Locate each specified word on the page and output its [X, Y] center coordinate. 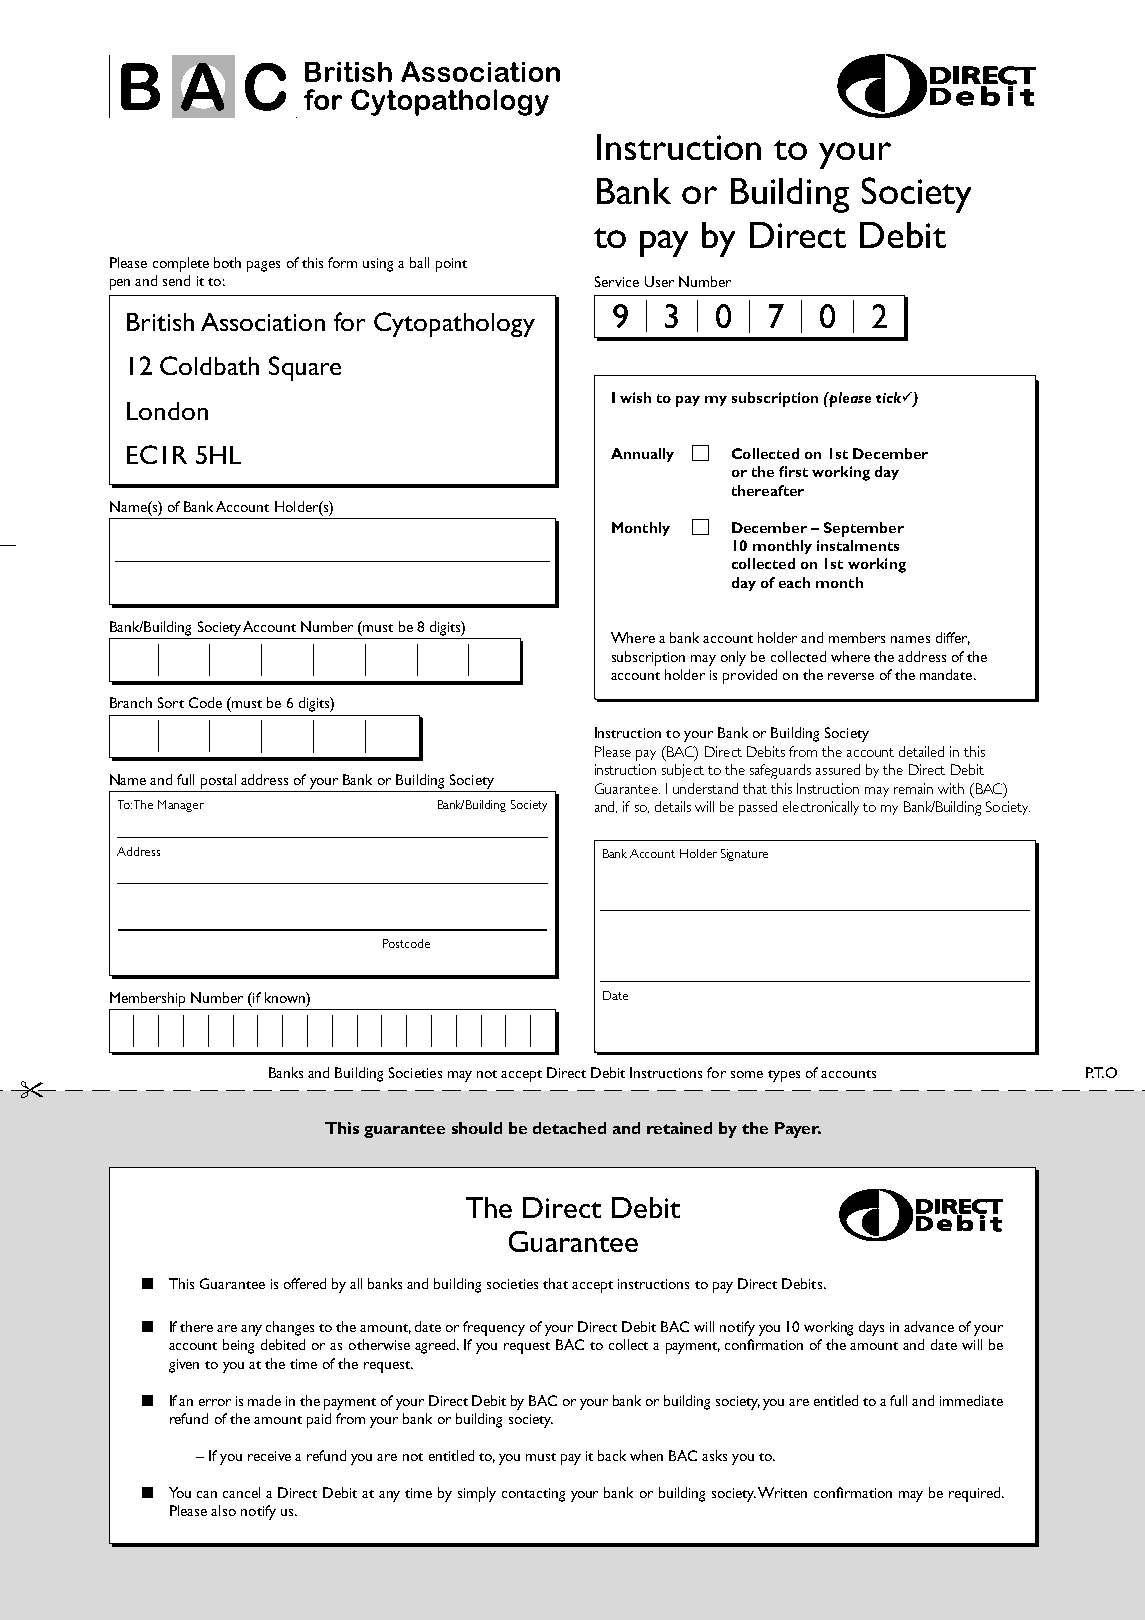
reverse [851, 676]
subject [683, 771]
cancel [241, 1492]
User [659, 281]
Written [782, 1492]
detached [569, 1128]
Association [263, 322]
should [477, 1128]
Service [617, 281]
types [784, 1076]
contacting [533, 1495]
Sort [171, 702]
